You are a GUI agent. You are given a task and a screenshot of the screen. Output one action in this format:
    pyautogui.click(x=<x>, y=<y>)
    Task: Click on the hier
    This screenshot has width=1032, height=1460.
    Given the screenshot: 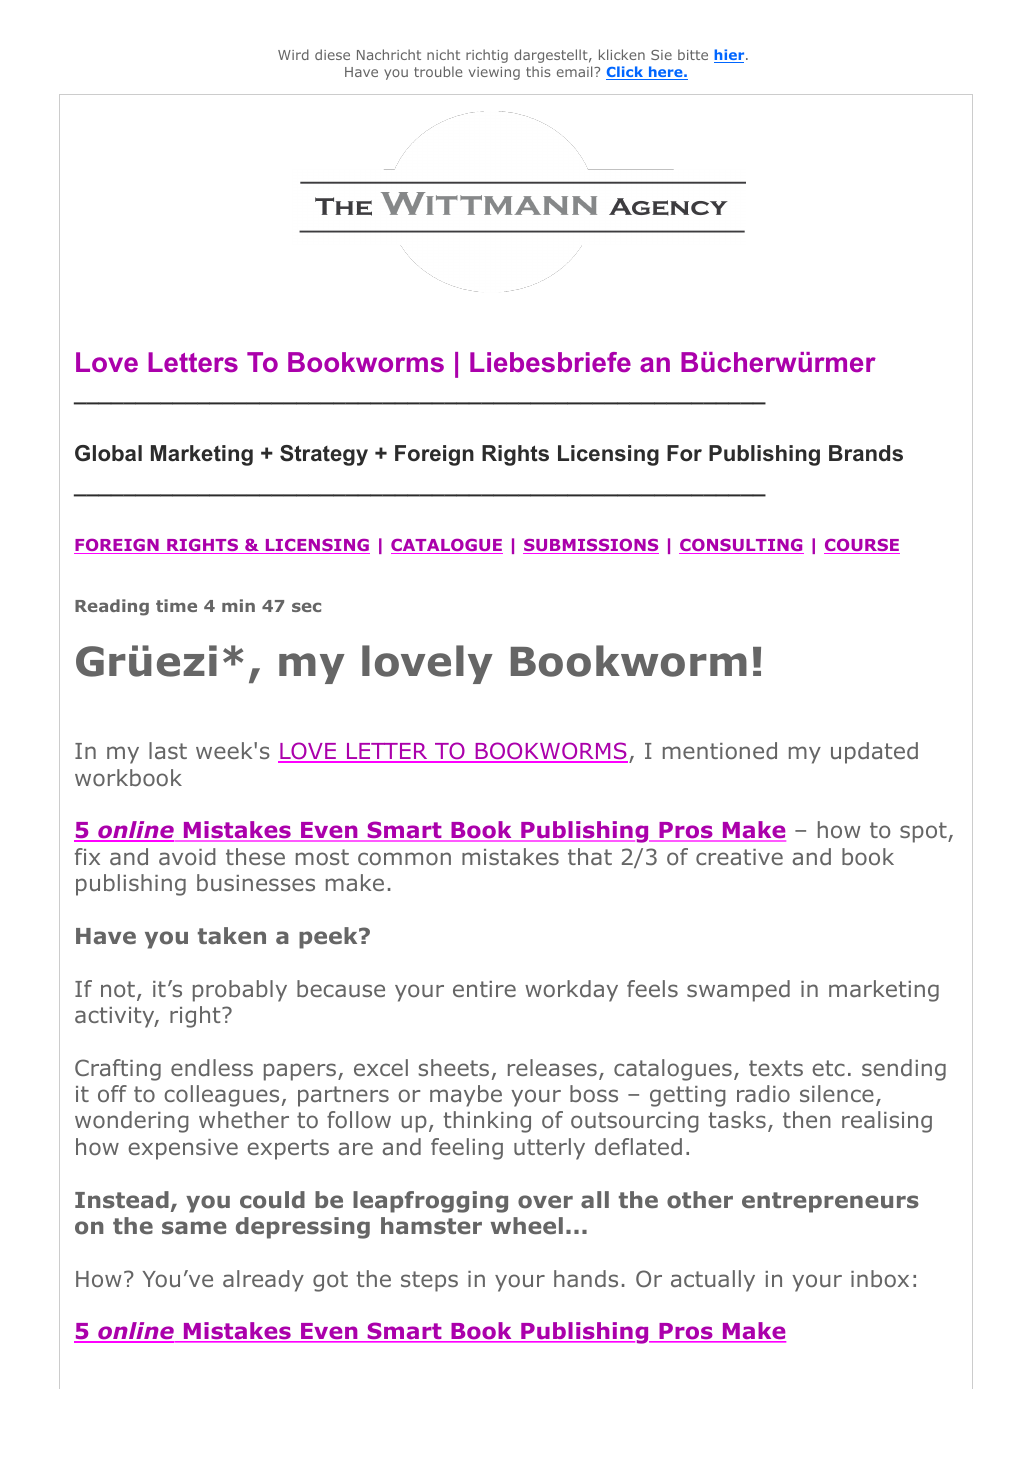 What is the action you would take?
    pyautogui.click(x=730, y=56)
